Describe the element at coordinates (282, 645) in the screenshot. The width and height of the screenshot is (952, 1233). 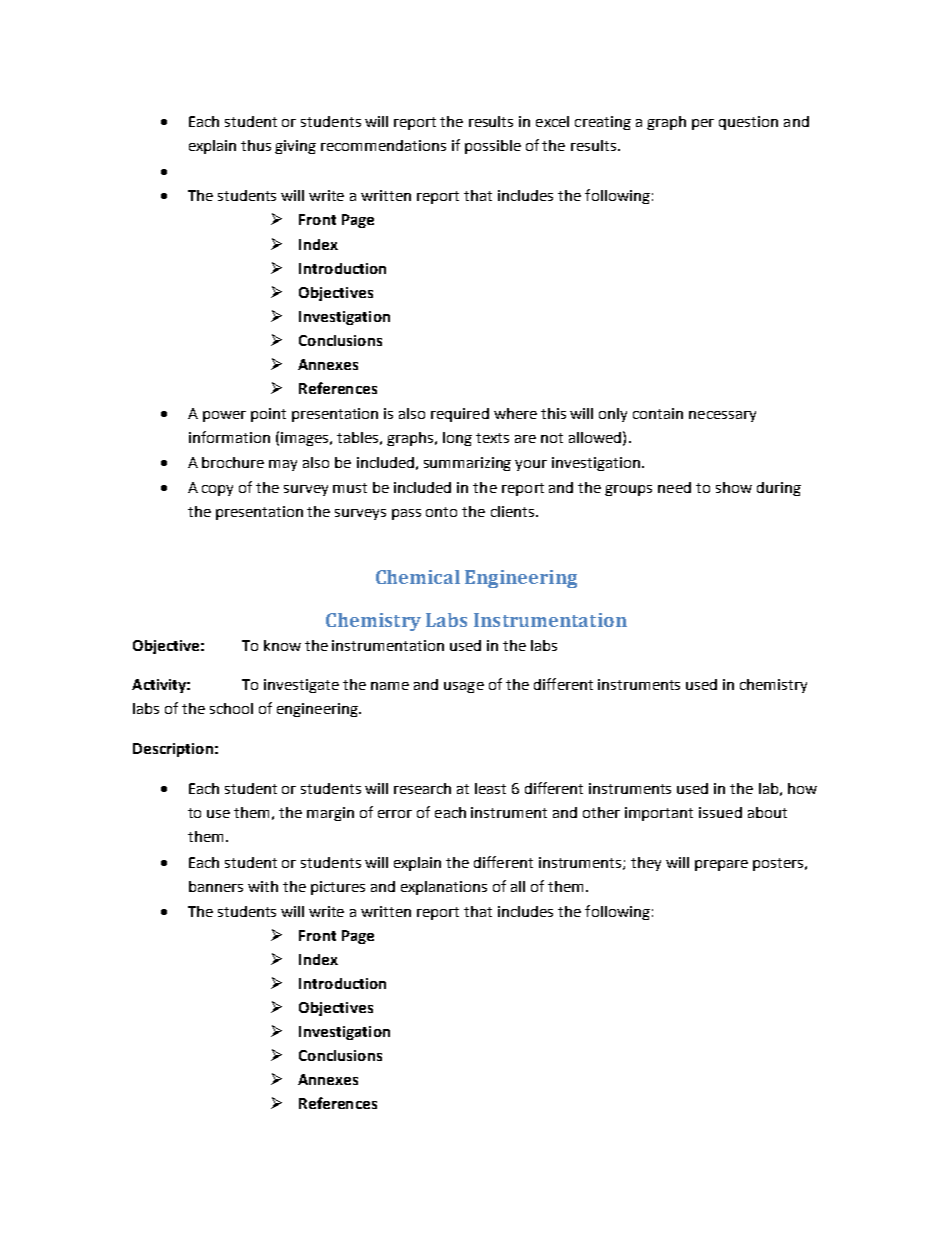
I see `know` at that location.
